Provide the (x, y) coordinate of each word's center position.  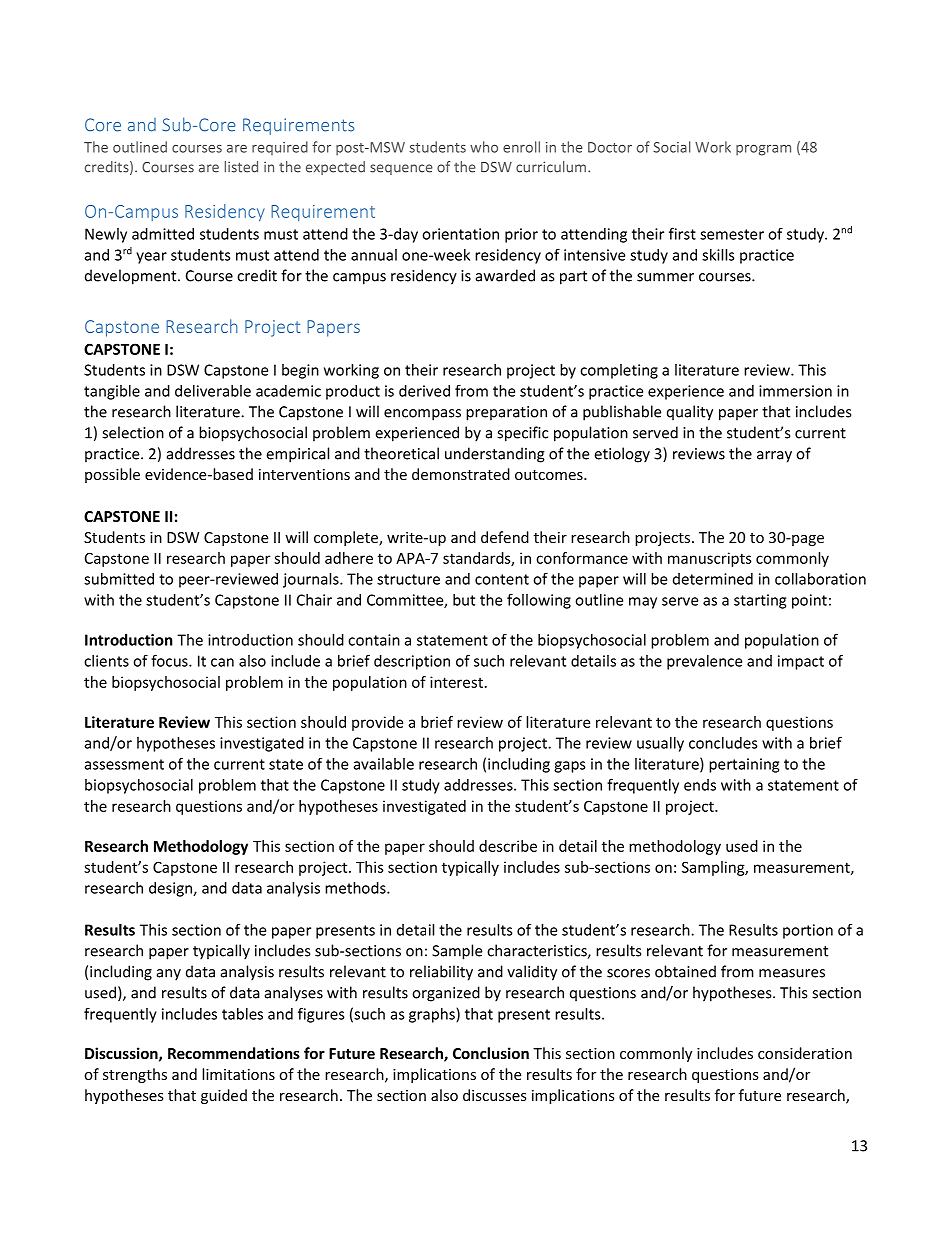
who (484, 147)
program (763, 150)
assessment (124, 764)
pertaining (744, 765)
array (774, 457)
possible (112, 475)
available (384, 764)
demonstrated (461, 474)
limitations (238, 1074)
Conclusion (491, 1053)
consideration (805, 1053)
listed (241, 167)
